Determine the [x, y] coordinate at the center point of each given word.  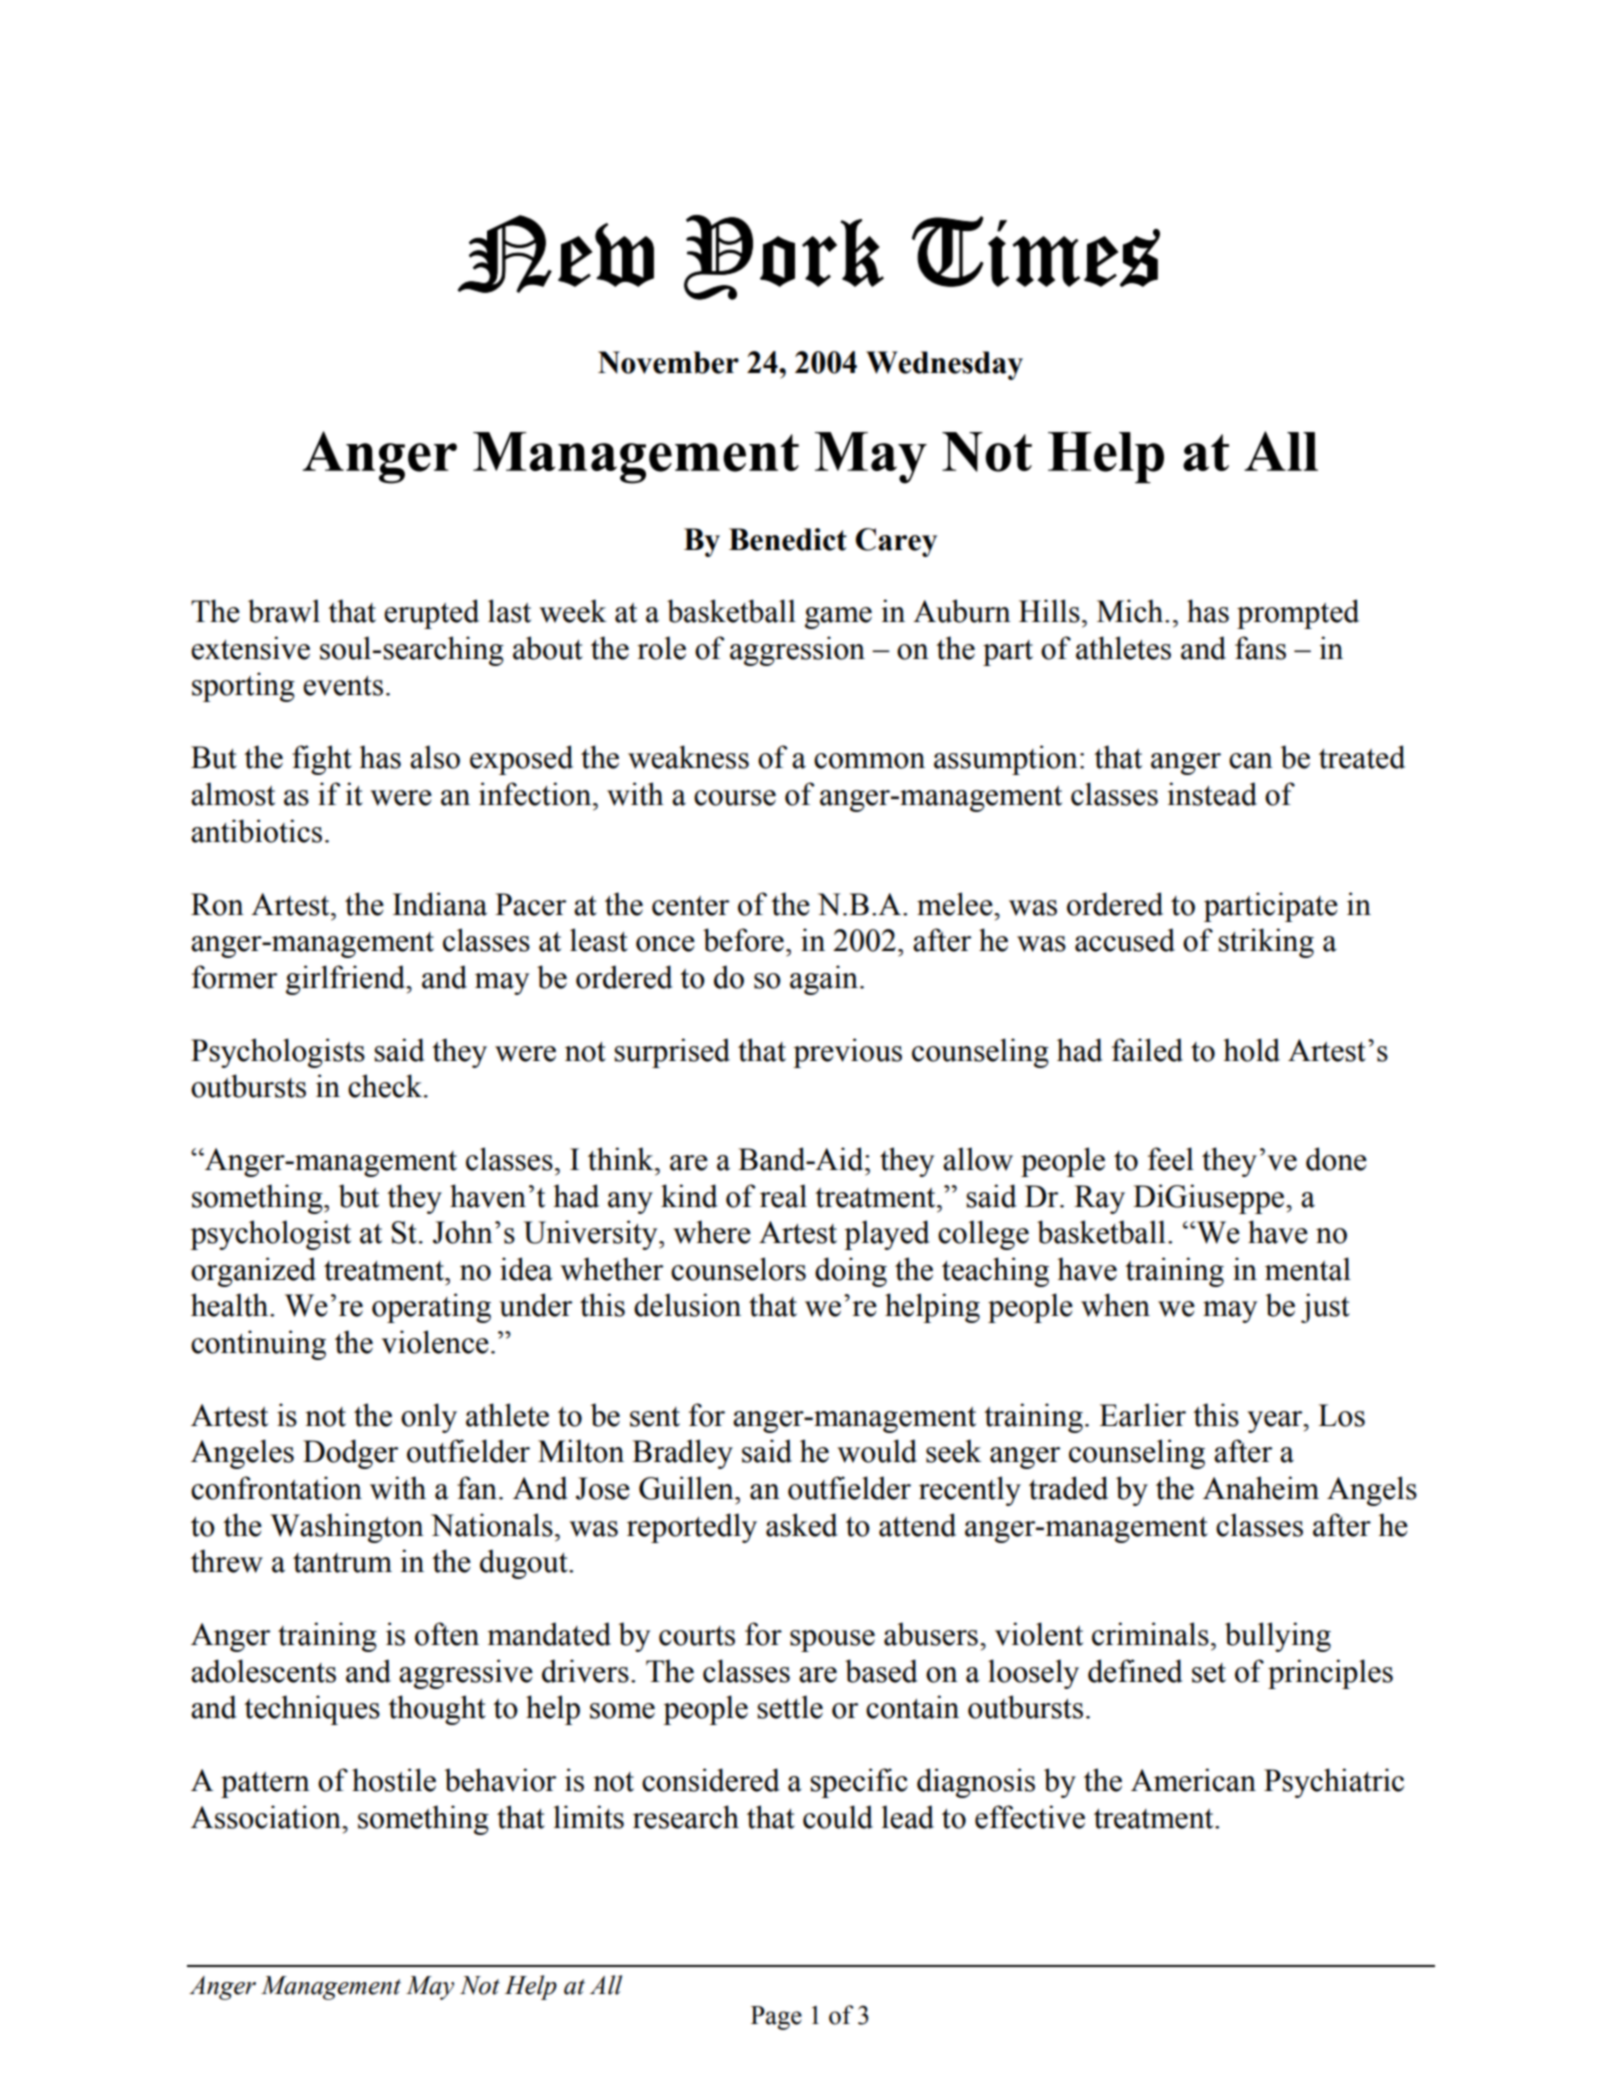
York [784, 257]
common [869, 761]
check [386, 1086]
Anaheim [1261, 1488]
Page [776, 2018]
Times [1036, 251]
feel [1171, 1159]
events [343, 685]
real [783, 1196]
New [556, 254]
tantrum [342, 1563]
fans [1260, 648]
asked [802, 1525]
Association [267, 1817]
